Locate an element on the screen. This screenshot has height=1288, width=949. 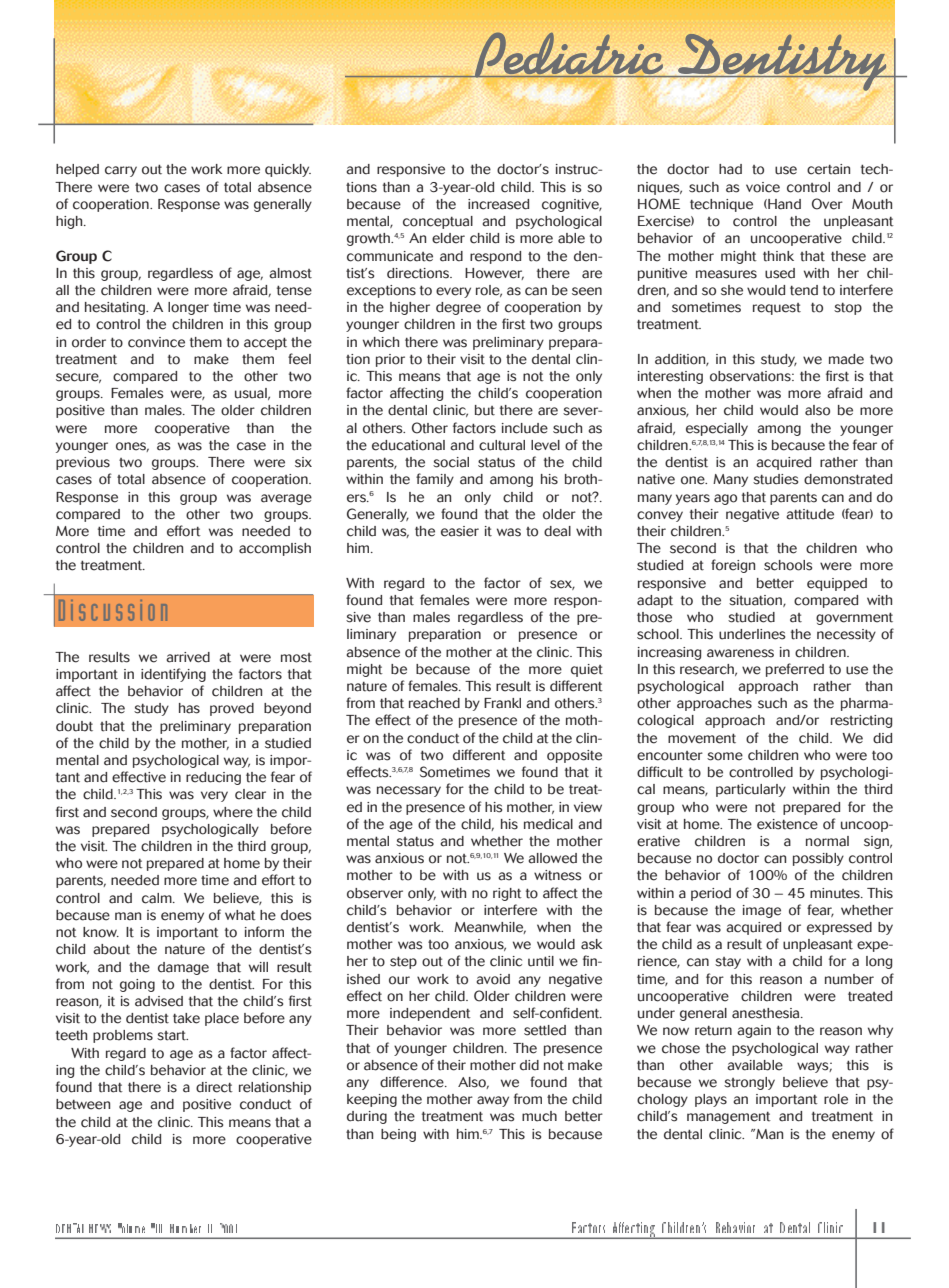
preferred is located at coordinates (795, 670).
